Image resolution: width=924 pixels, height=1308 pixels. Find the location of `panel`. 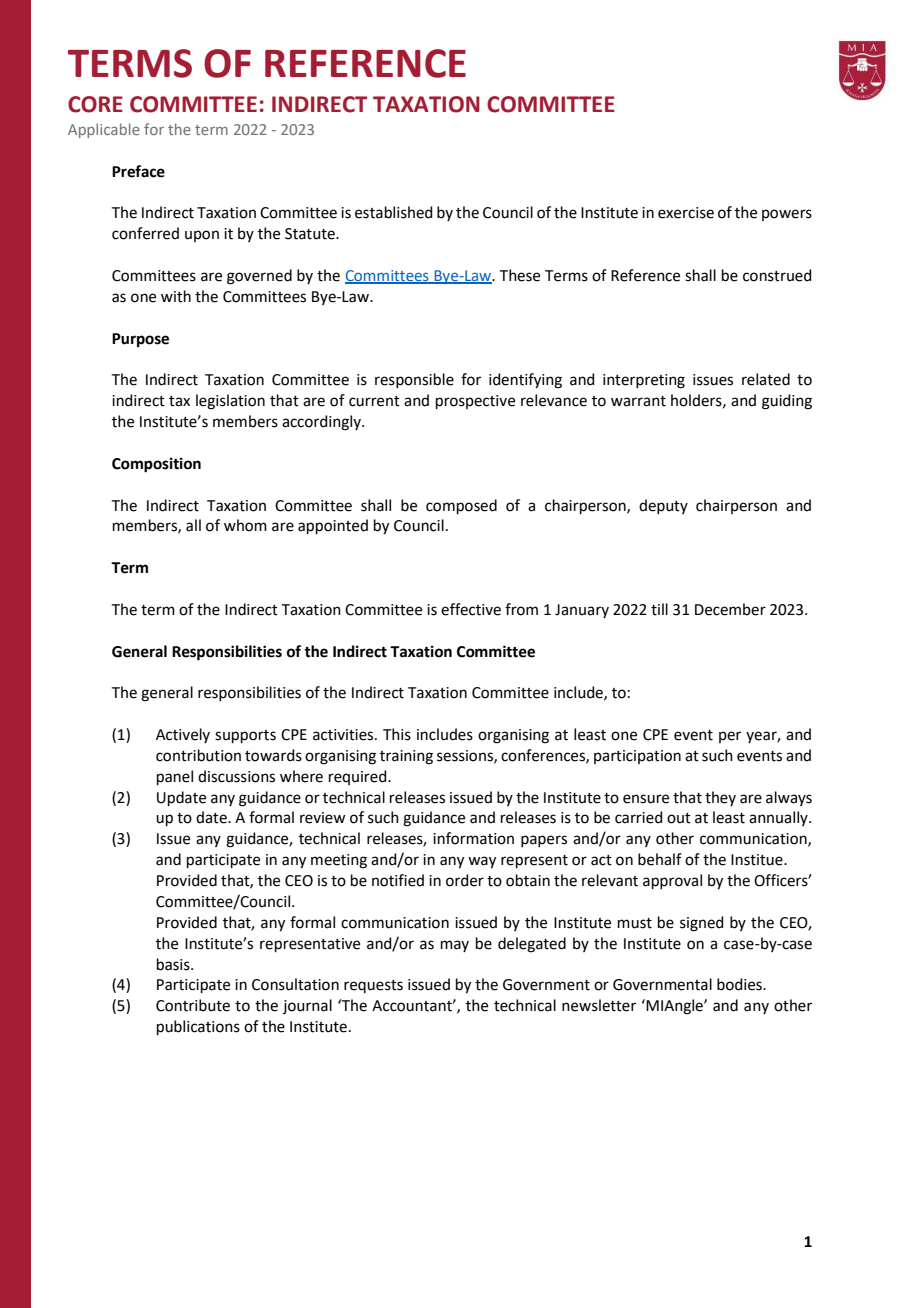

panel is located at coordinates (175, 777).
